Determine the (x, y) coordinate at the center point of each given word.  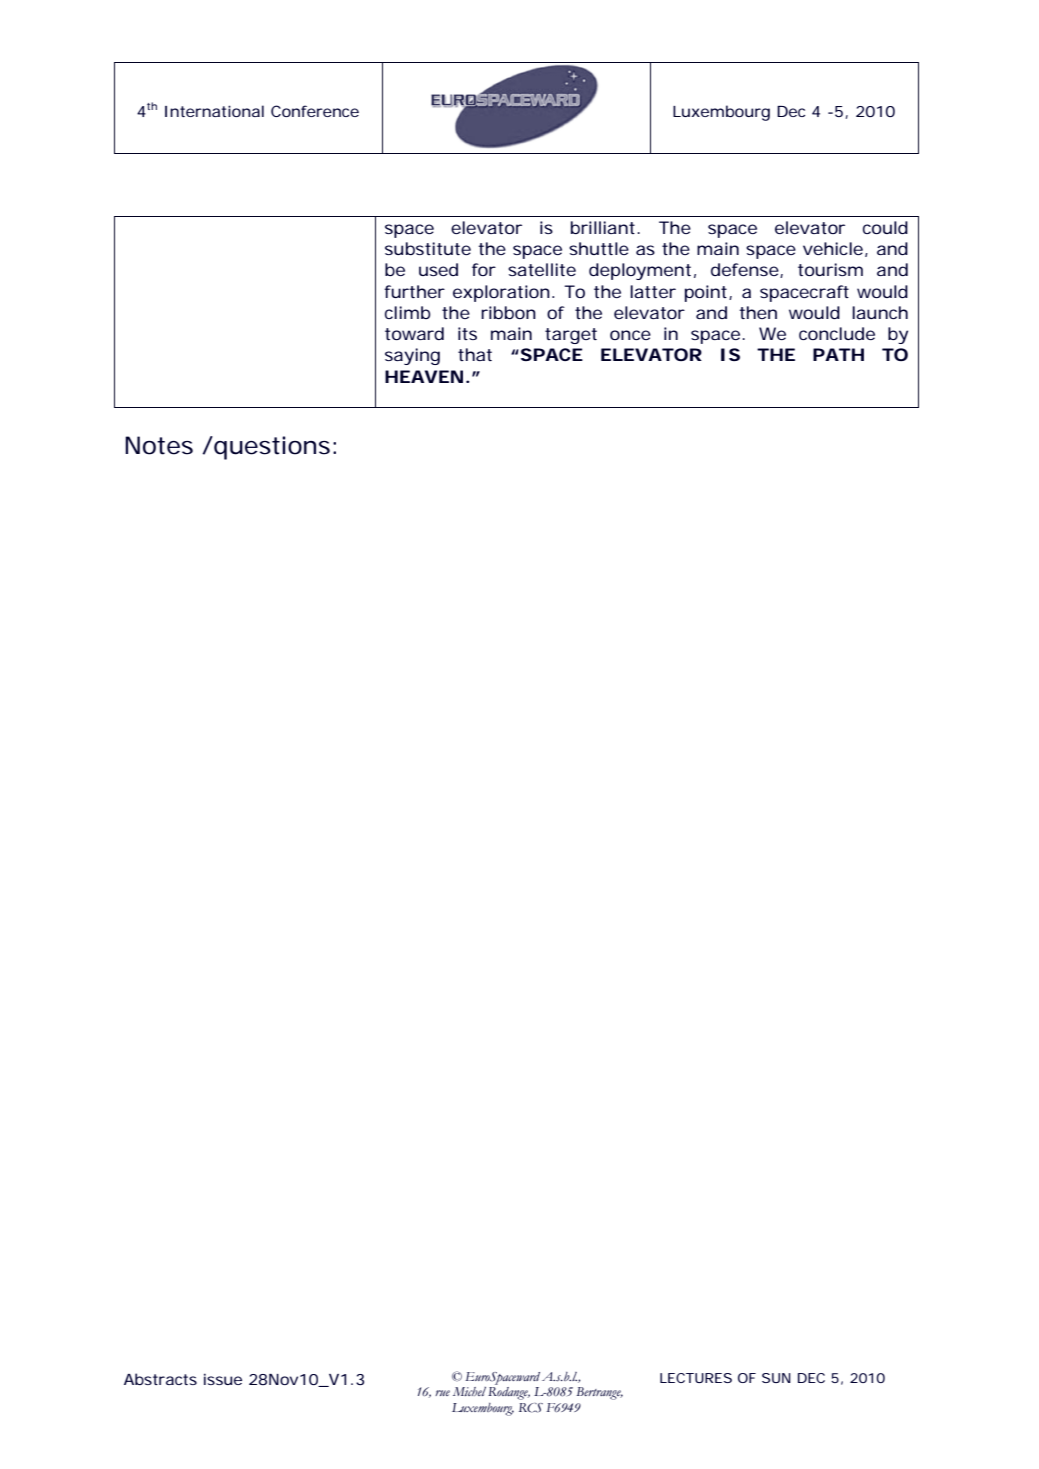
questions (273, 448)
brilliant (605, 227)
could (885, 227)
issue (223, 1379)
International (214, 111)
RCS (531, 1408)
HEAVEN (424, 376)
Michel (469, 1391)
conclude (837, 333)
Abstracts (160, 1379)
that (475, 354)
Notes (159, 445)
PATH (838, 354)
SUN (776, 1378)
